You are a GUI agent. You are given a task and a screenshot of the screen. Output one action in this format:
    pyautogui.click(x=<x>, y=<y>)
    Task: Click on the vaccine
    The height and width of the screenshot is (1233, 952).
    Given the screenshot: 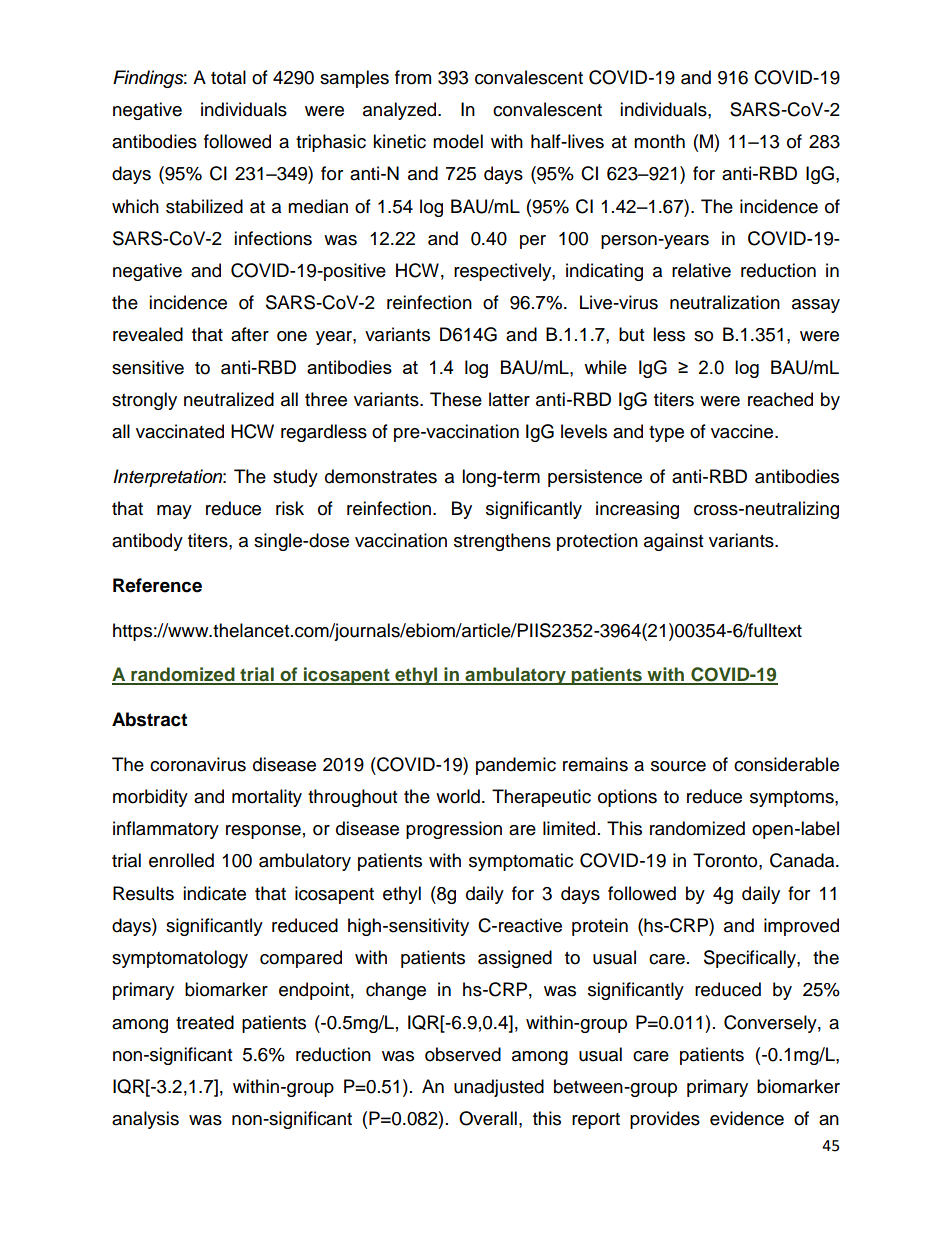 What is the action you would take?
    pyautogui.click(x=743, y=431)
